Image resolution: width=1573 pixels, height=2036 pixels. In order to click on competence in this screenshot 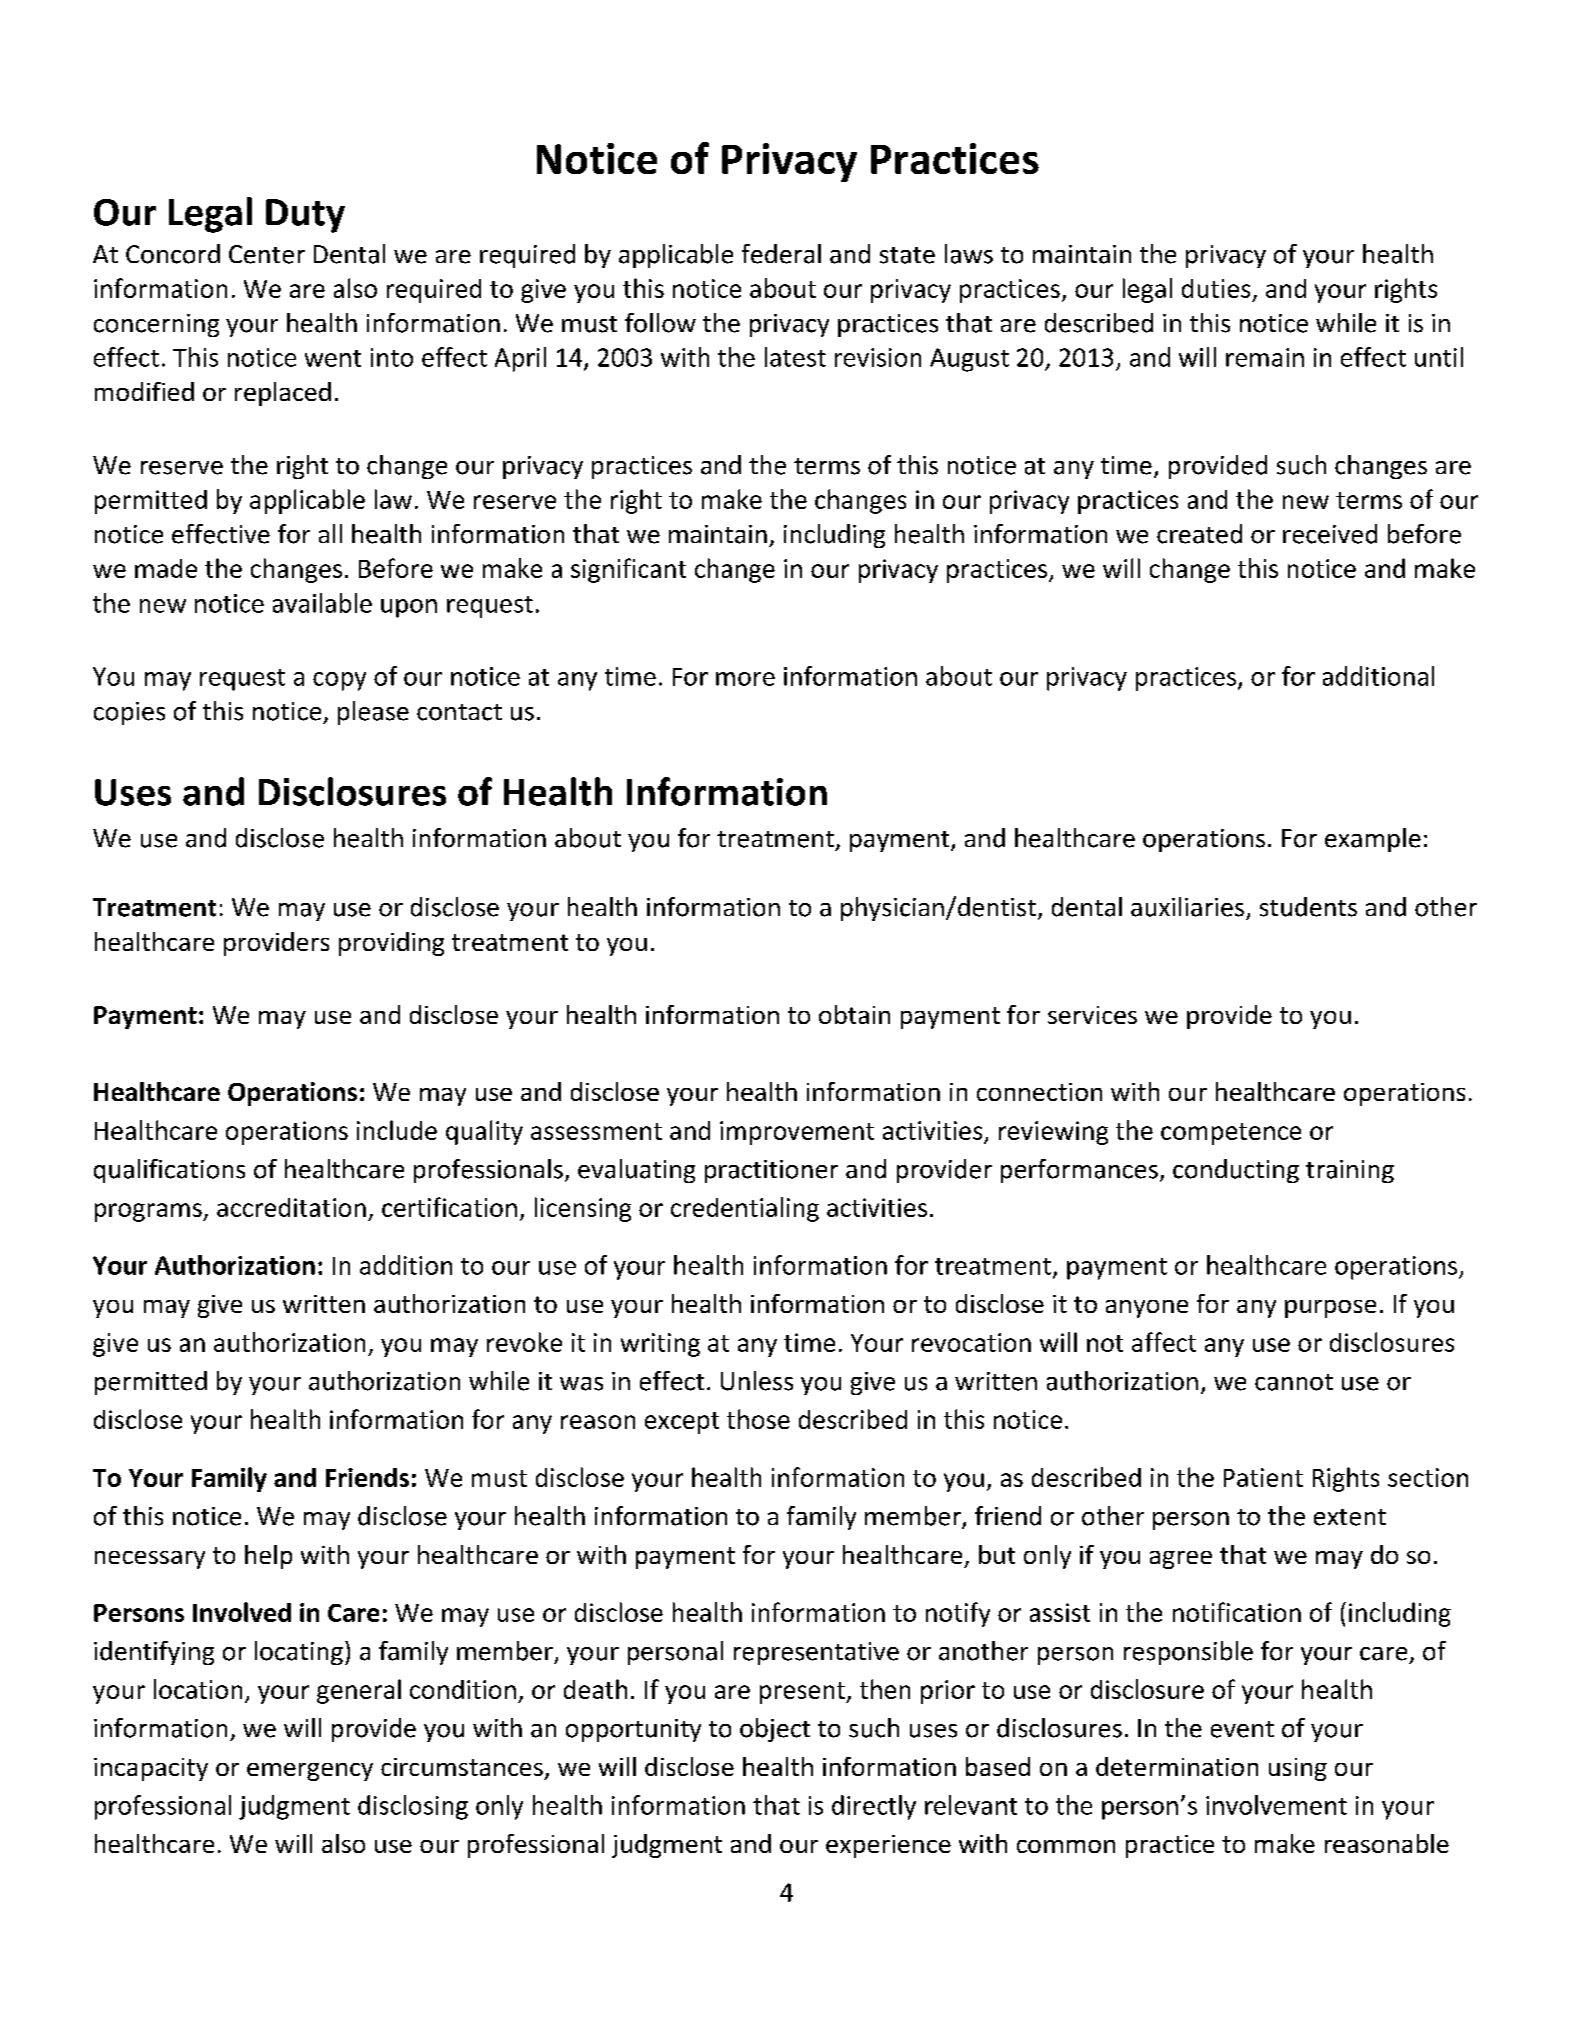, I will do `click(1231, 1134)`.
